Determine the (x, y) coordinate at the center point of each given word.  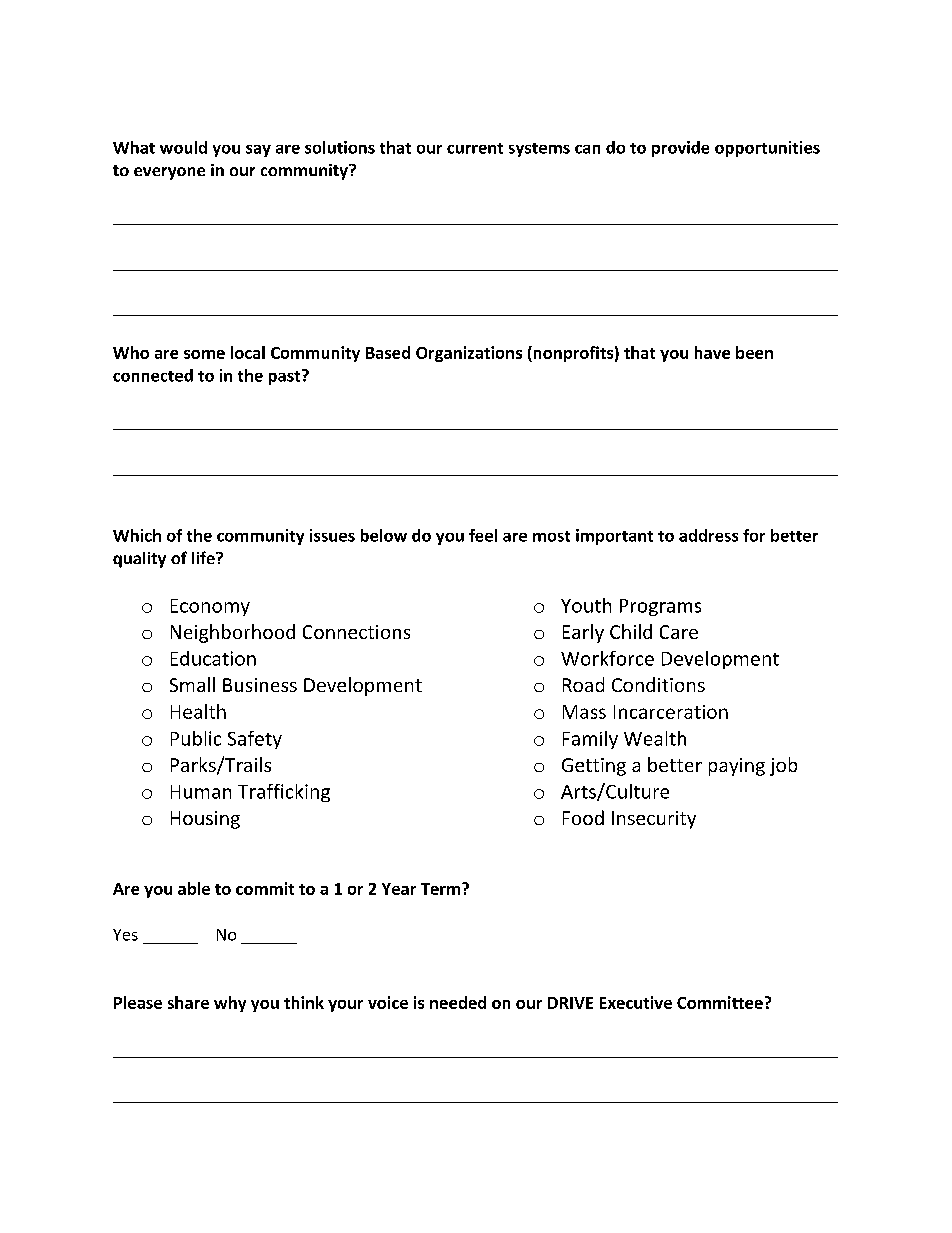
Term (440, 889)
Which (137, 535)
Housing (205, 820)
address (708, 535)
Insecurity (654, 820)
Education (213, 658)
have (712, 352)
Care (679, 632)
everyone (169, 173)
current (475, 148)
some (204, 354)
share (188, 1002)
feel (483, 535)
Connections (356, 632)
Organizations (469, 354)
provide (680, 149)
